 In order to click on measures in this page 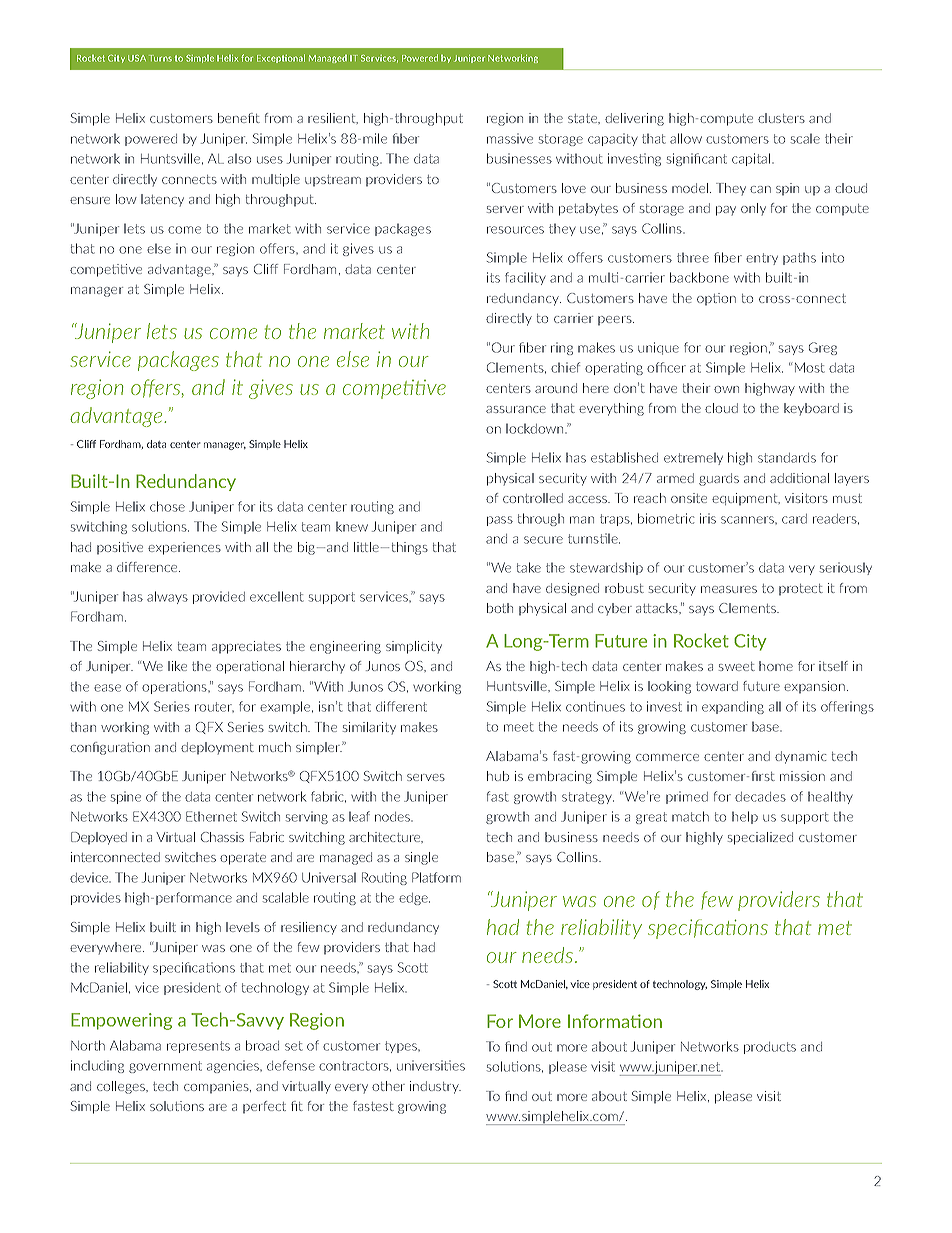, I will do `click(729, 589)`.
